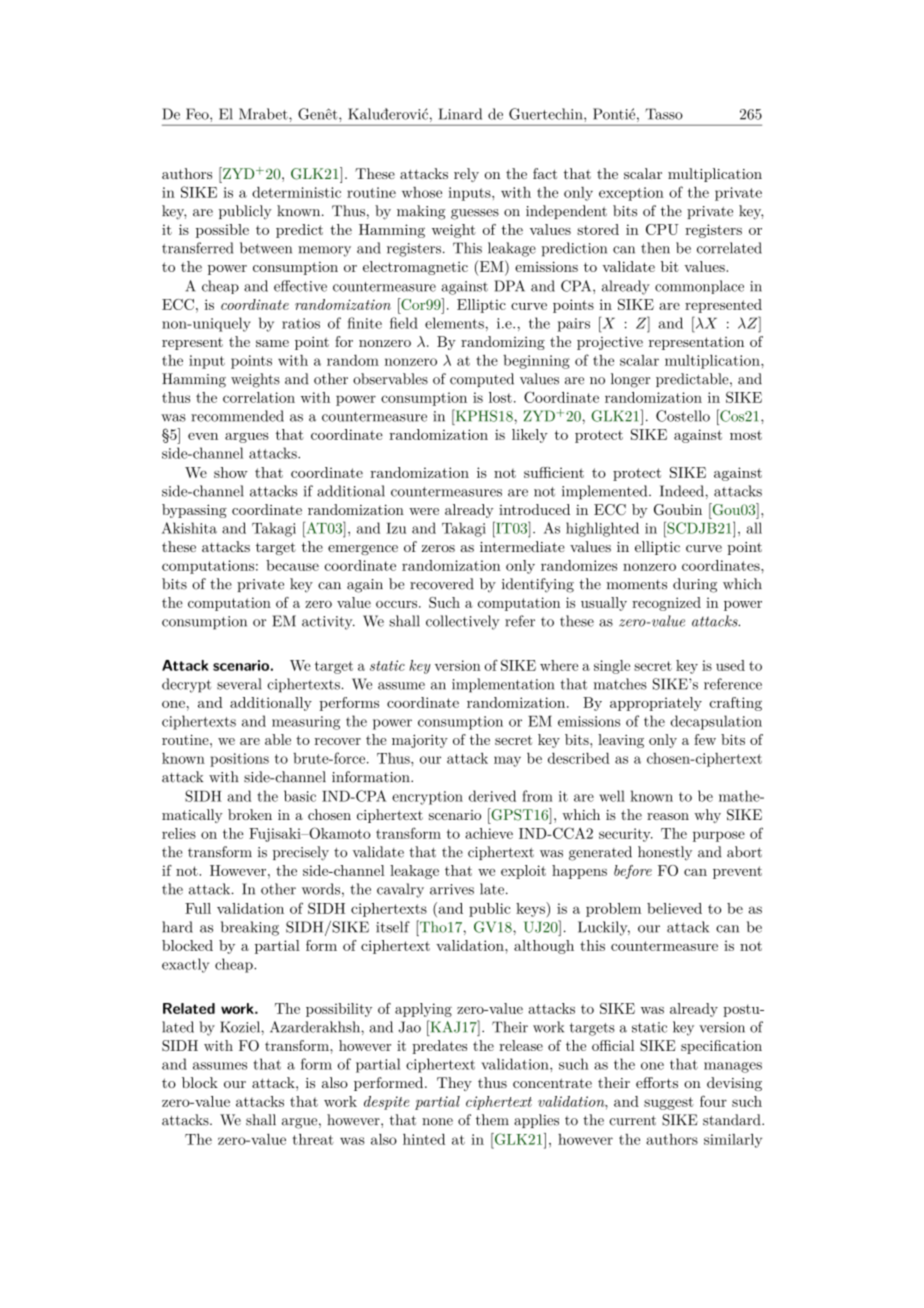 The width and height of the document is (924, 1308). What do you see at coordinates (313, 1139) in the document?
I see `threat` at bounding box center [313, 1139].
